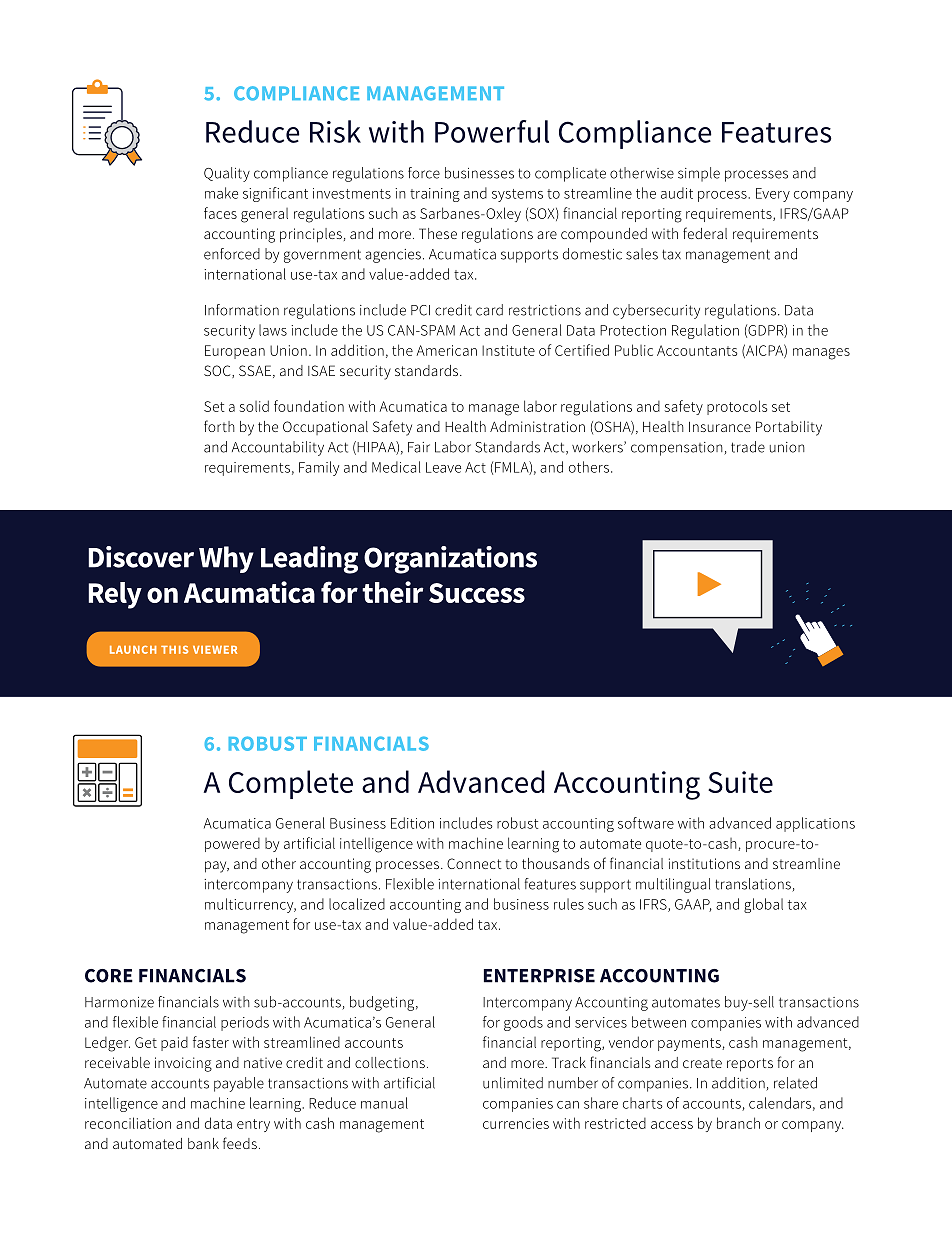  I want to click on simple, so click(699, 174).
